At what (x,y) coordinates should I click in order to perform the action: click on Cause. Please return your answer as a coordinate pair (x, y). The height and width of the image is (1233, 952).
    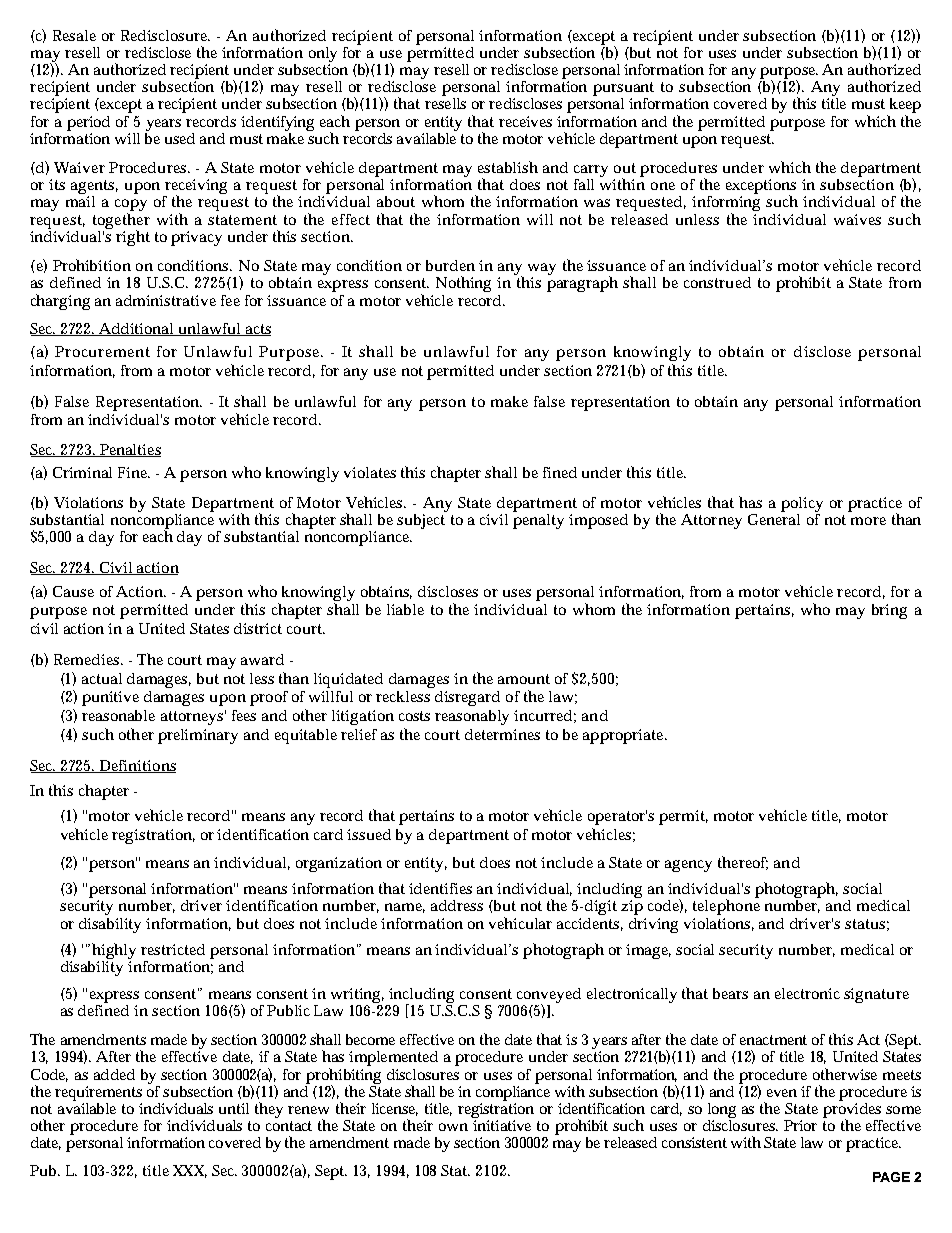
    Looking at the image, I should click on (73, 591).
